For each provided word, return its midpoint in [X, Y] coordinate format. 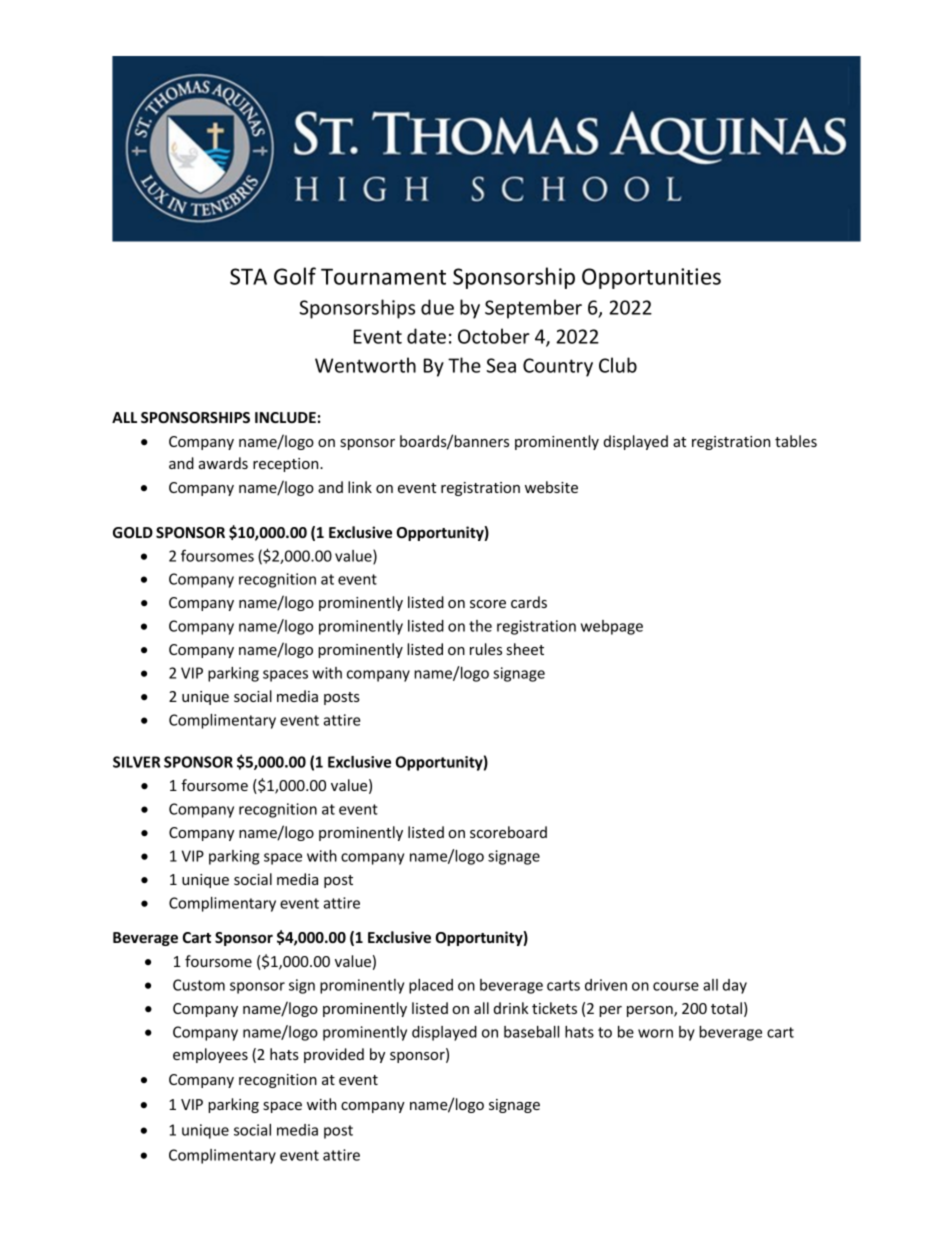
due [437, 307]
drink [511, 1008]
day [735, 986]
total [726, 1008]
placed [431, 986]
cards [529, 602]
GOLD [133, 532]
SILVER [136, 762]
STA [248, 276]
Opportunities [651, 278]
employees [210, 1055]
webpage [612, 627]
